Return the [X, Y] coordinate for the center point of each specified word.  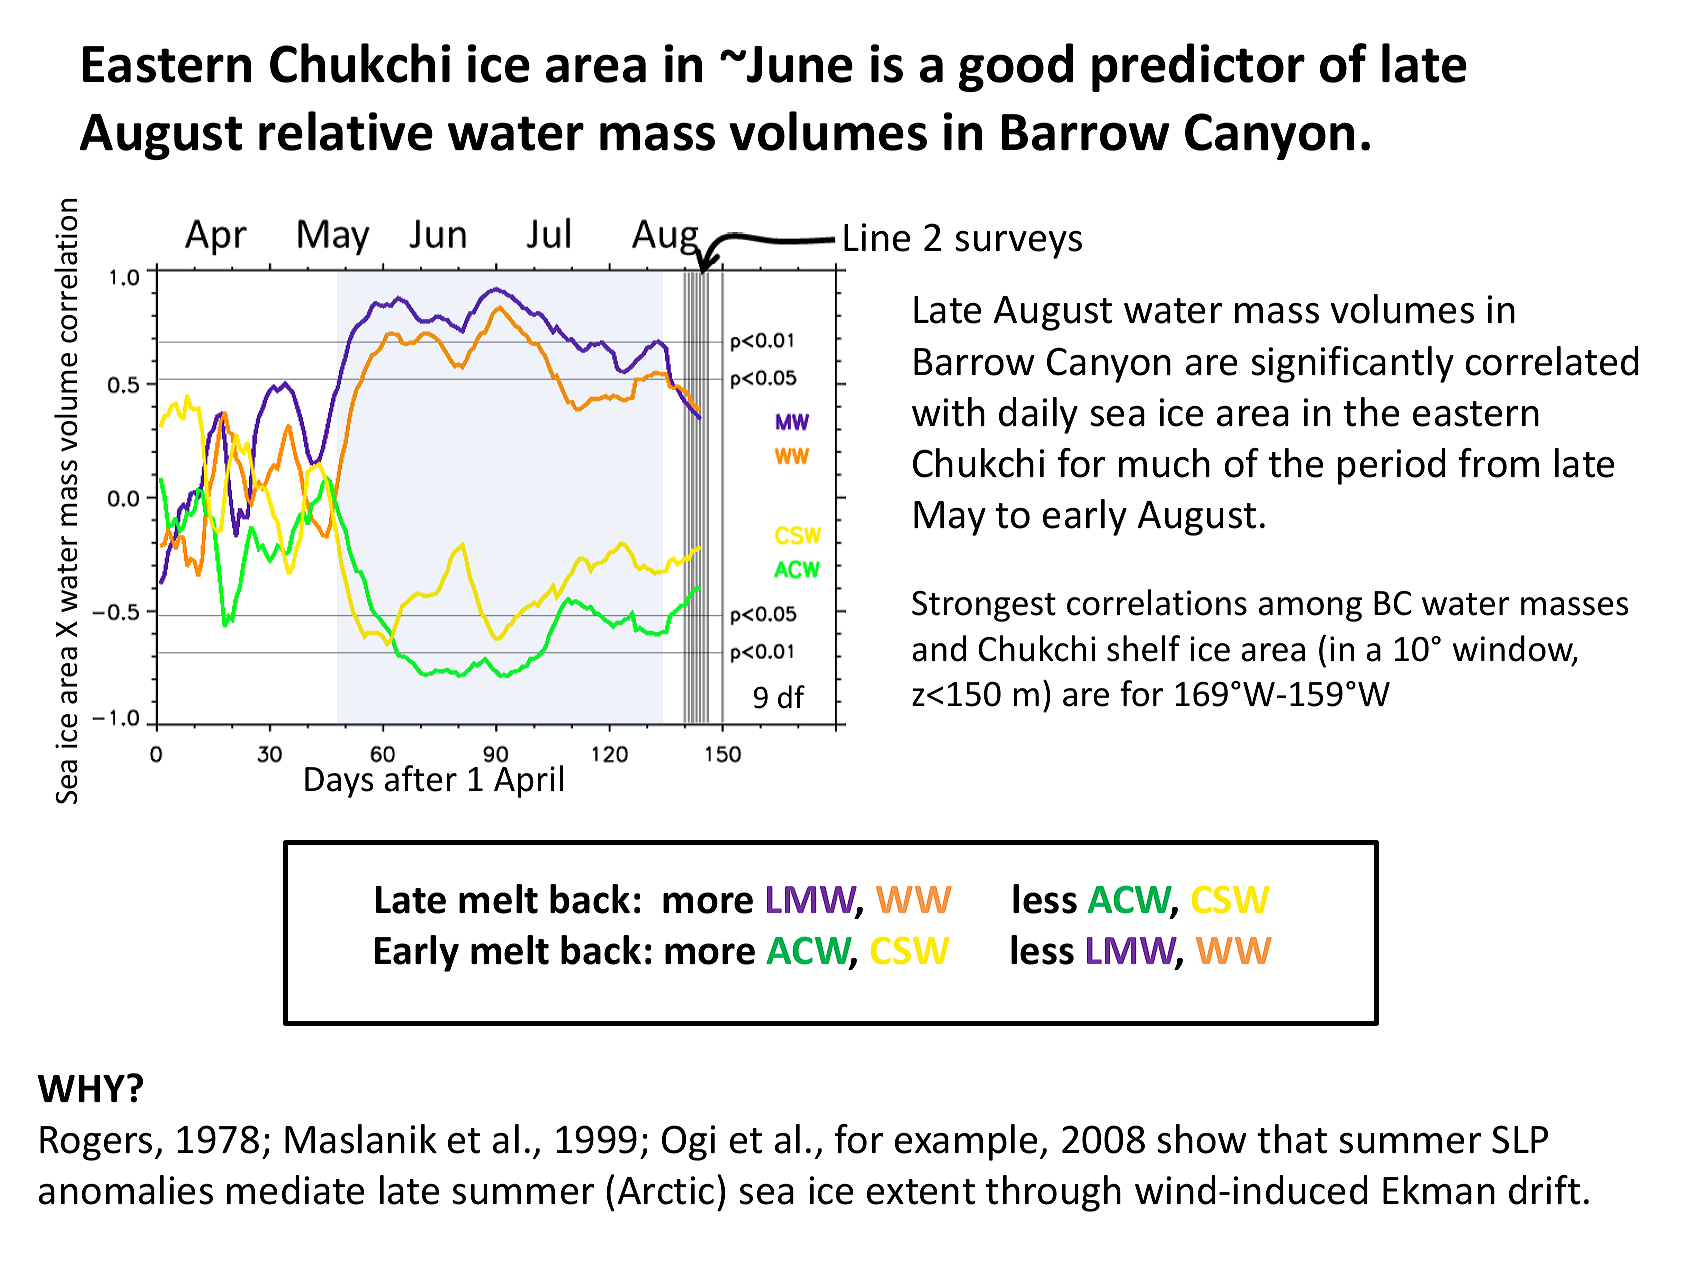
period [1392, 466]
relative [346, 131]
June [799, 64]
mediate [295, 1190]
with [948, 412]
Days [339, 782]
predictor [1198, 67]
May [950, 518]
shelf [1143, 648]
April [528, 781]
